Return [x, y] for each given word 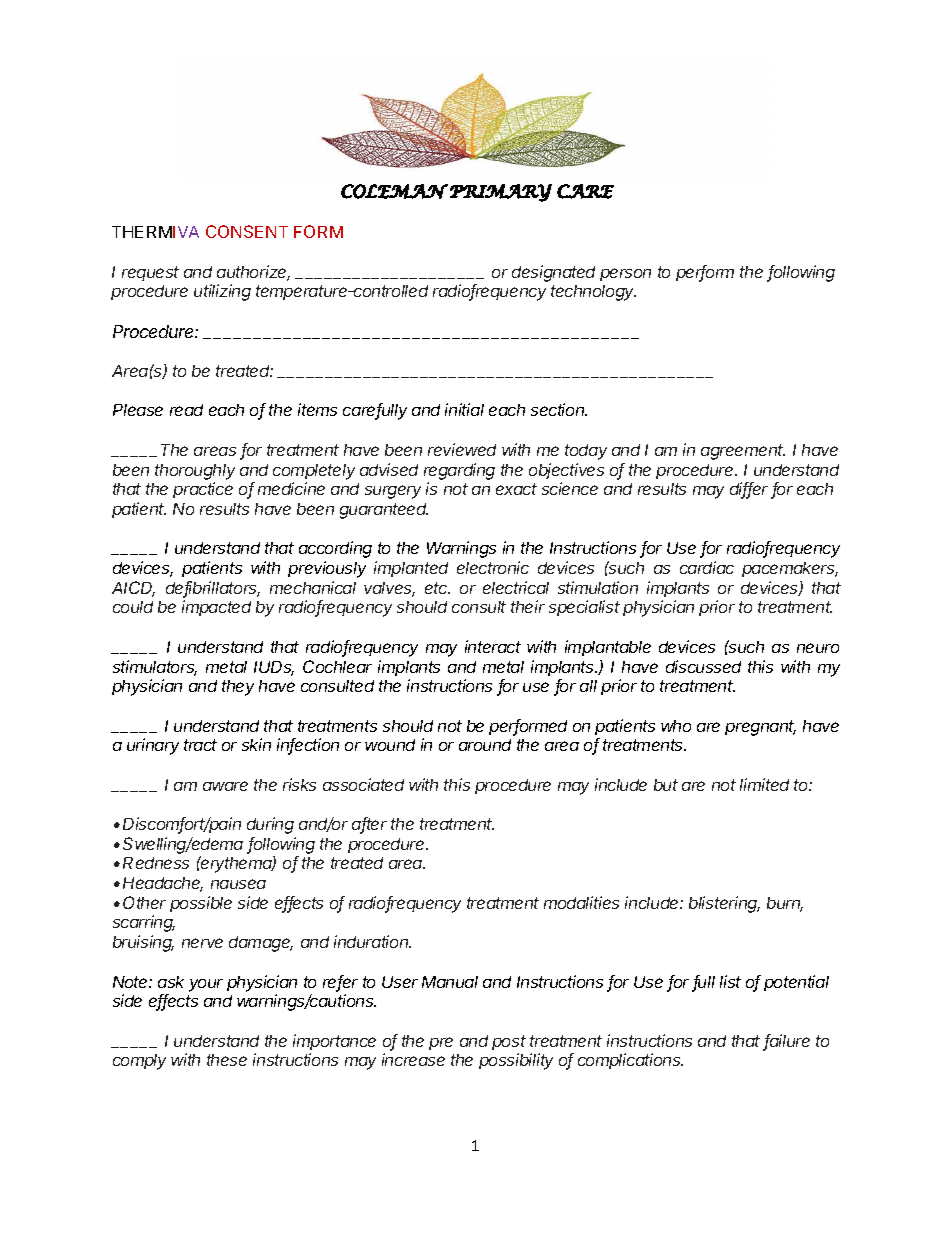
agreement [743, 452]
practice [203, 490]
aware [225, 786]
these [227, 1060]
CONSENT [247, 231]
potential [796, 983]
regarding [459, 471]
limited [764, 784]
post [509, 1042]
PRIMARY [501, 193]
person [625, 274]
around [485, 745]
